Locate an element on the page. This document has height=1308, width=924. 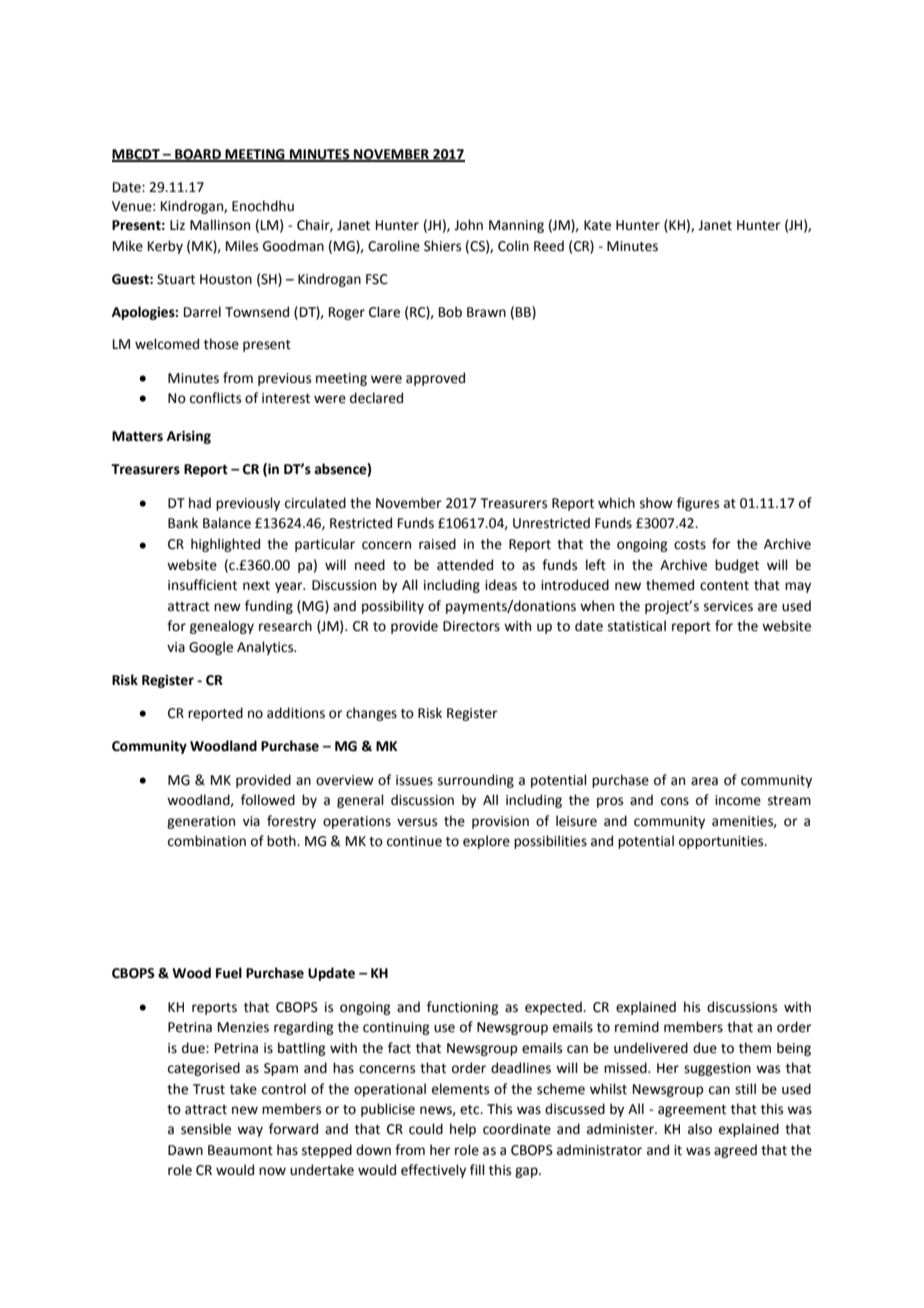
had is located at coordinates (200, 503).
